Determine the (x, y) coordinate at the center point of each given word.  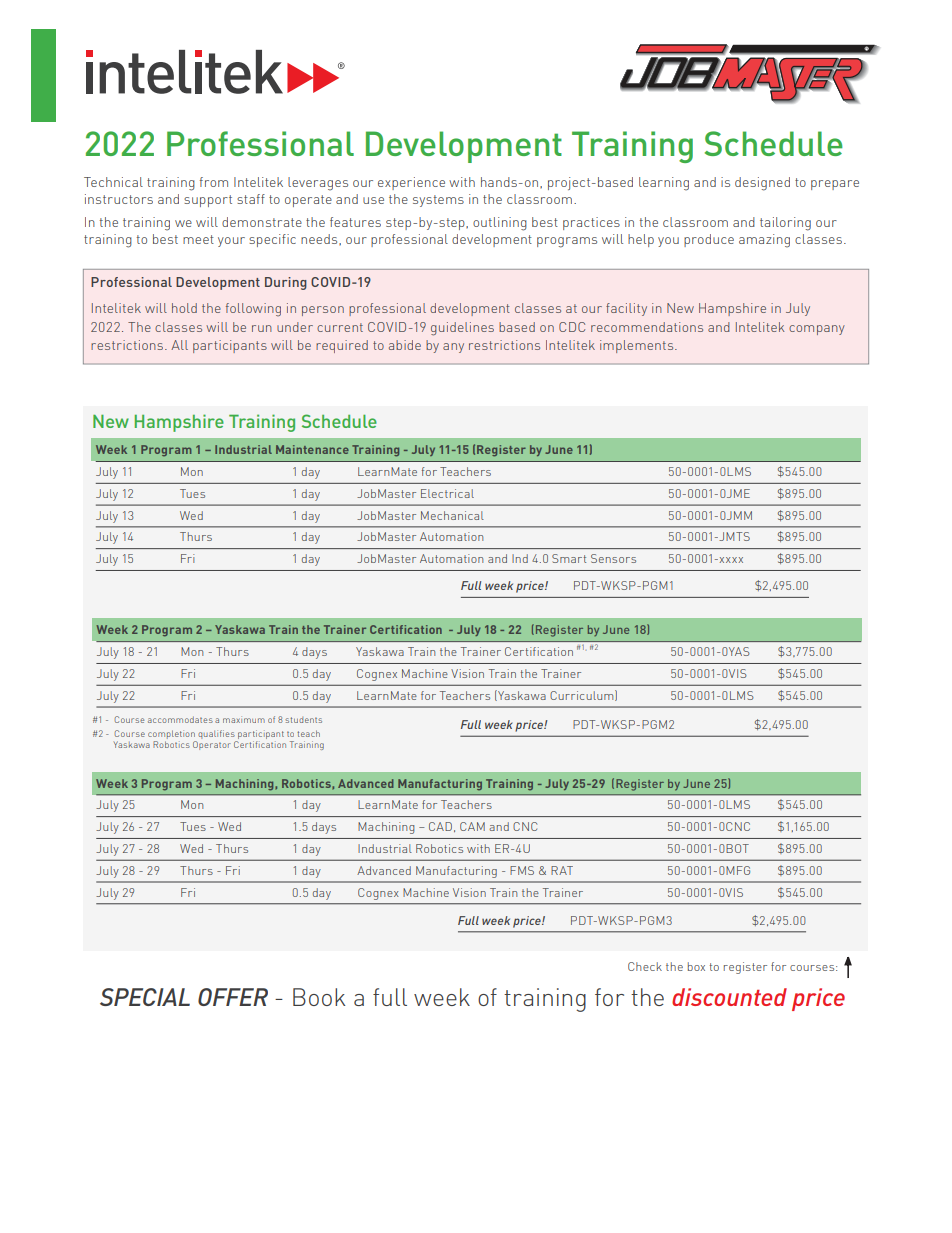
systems (438, 201)
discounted (729, 997)
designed (762, 184)
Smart (569, 558)
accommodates (180, 719)
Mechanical (452, 515)
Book (319, 997)
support (208, 201)
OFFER (233, 997)
